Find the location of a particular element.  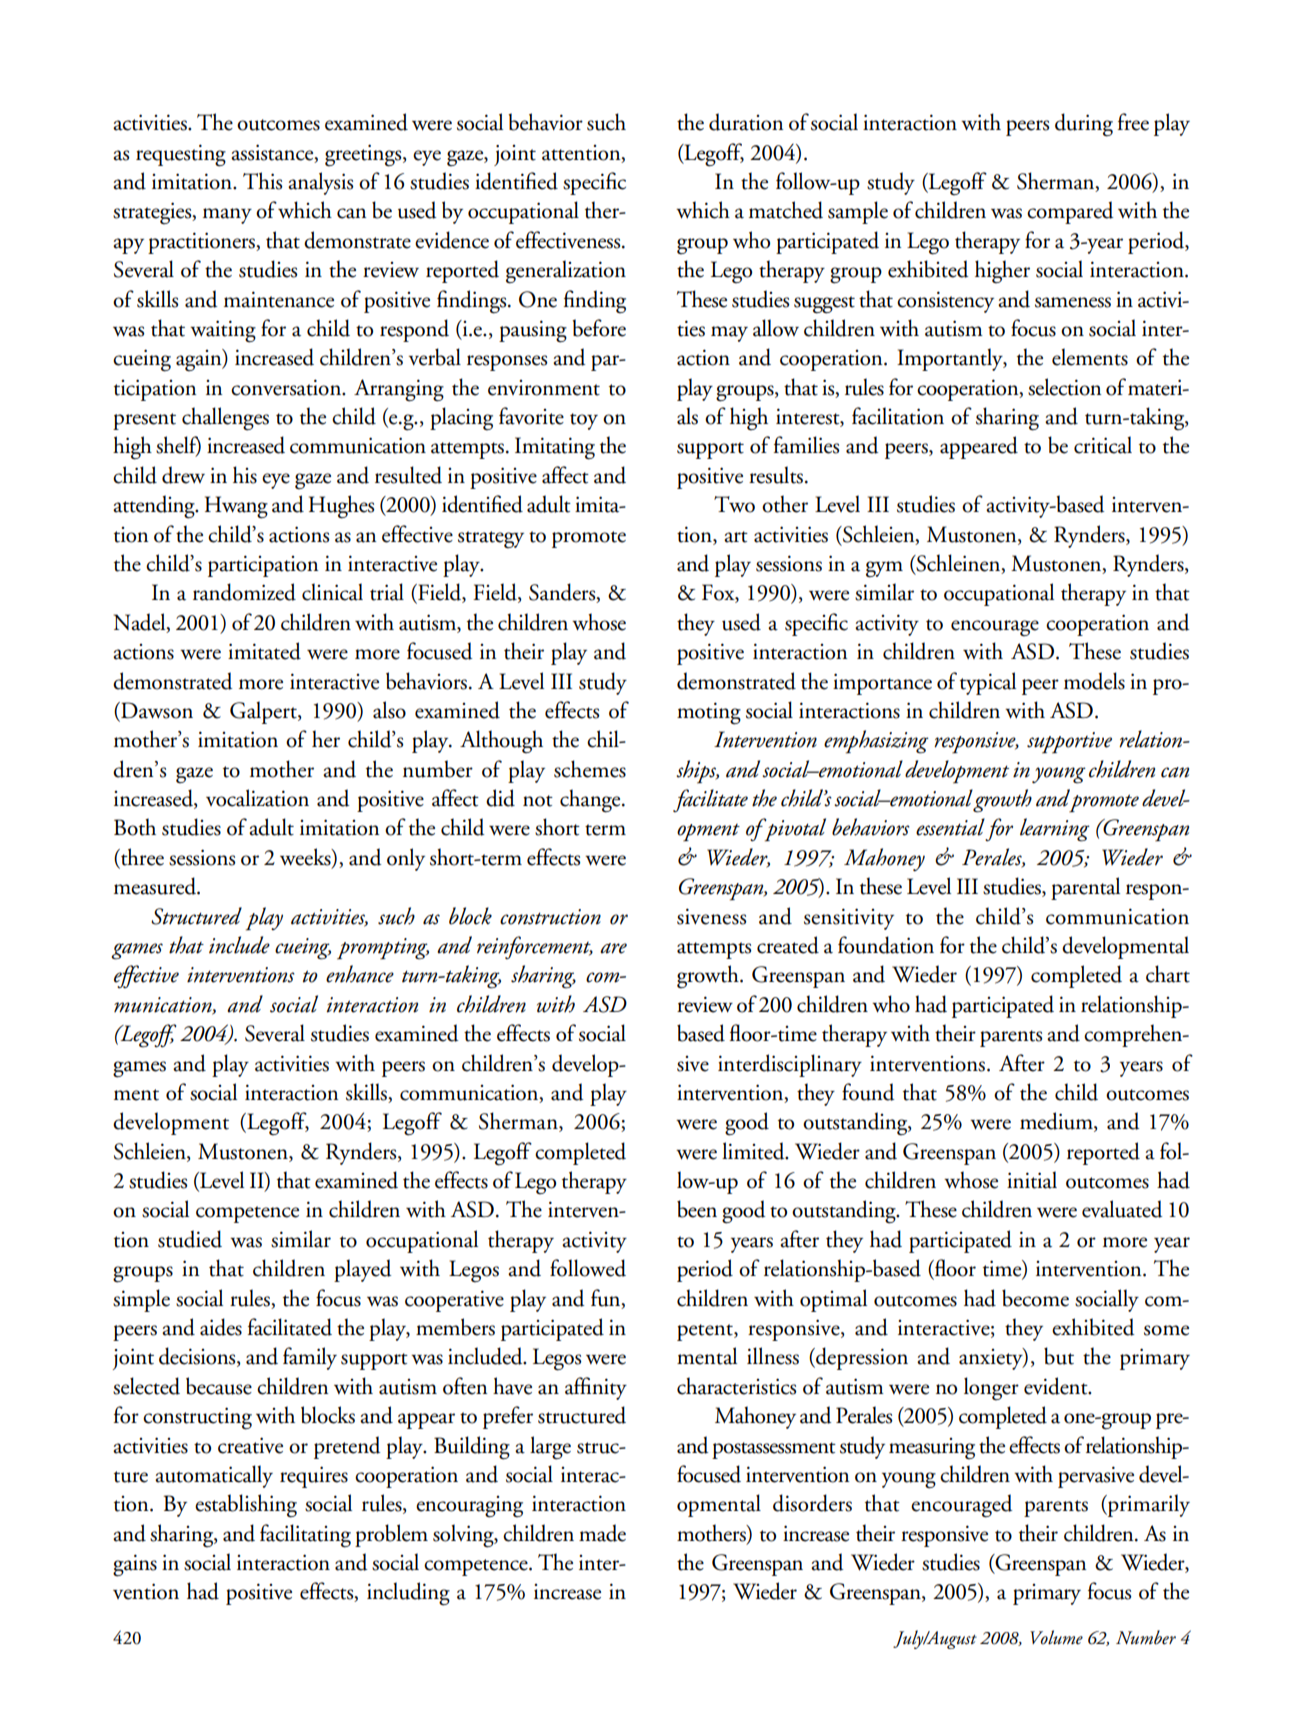

randomized is located at coordinates (244, 592).
